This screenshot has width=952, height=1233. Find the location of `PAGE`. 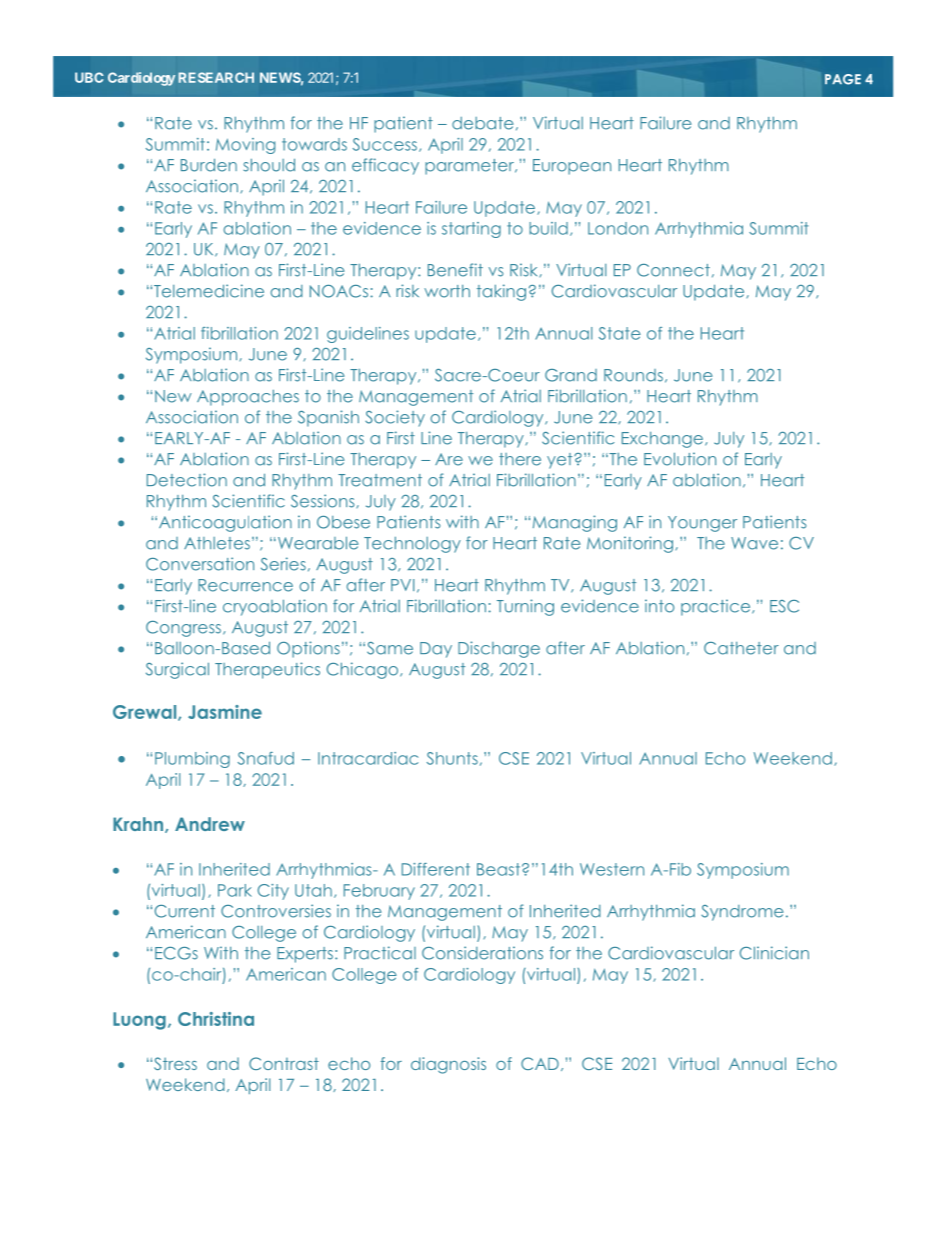

PAGE is located at coordinates (843, 79).
